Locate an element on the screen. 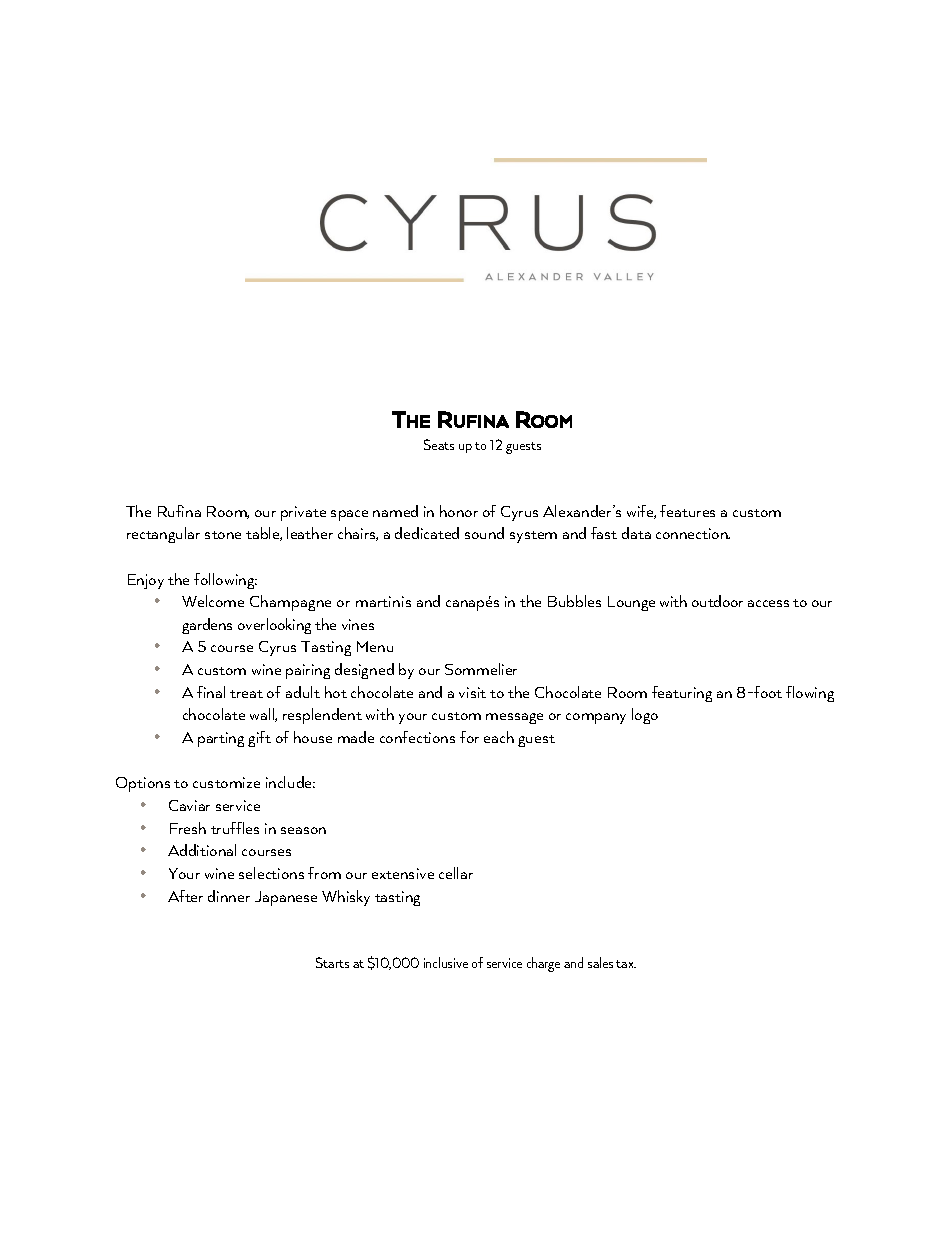  visit is located at coordinates (472, 692).
